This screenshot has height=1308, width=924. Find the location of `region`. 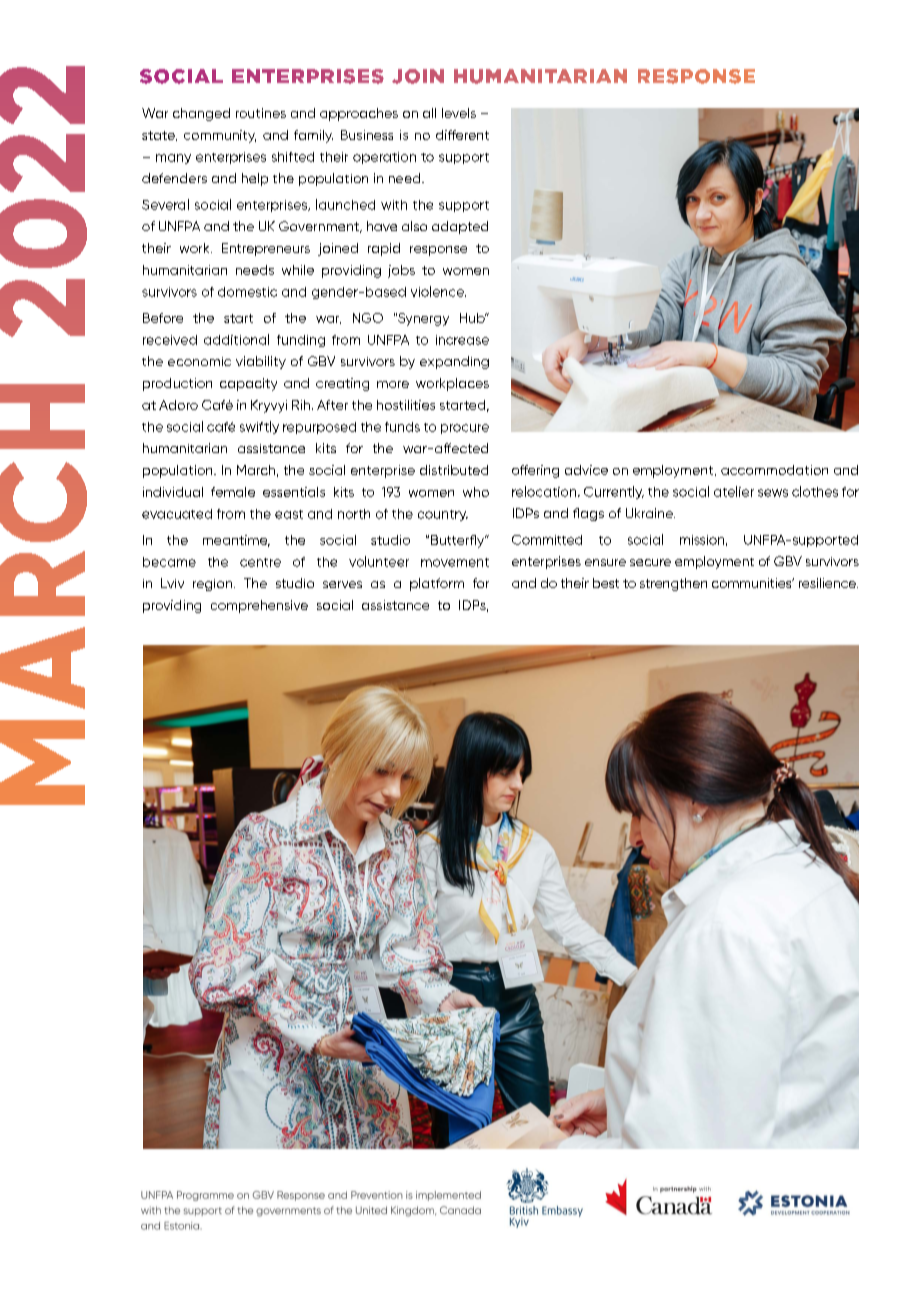

region is located at coordinates (214, 585).
